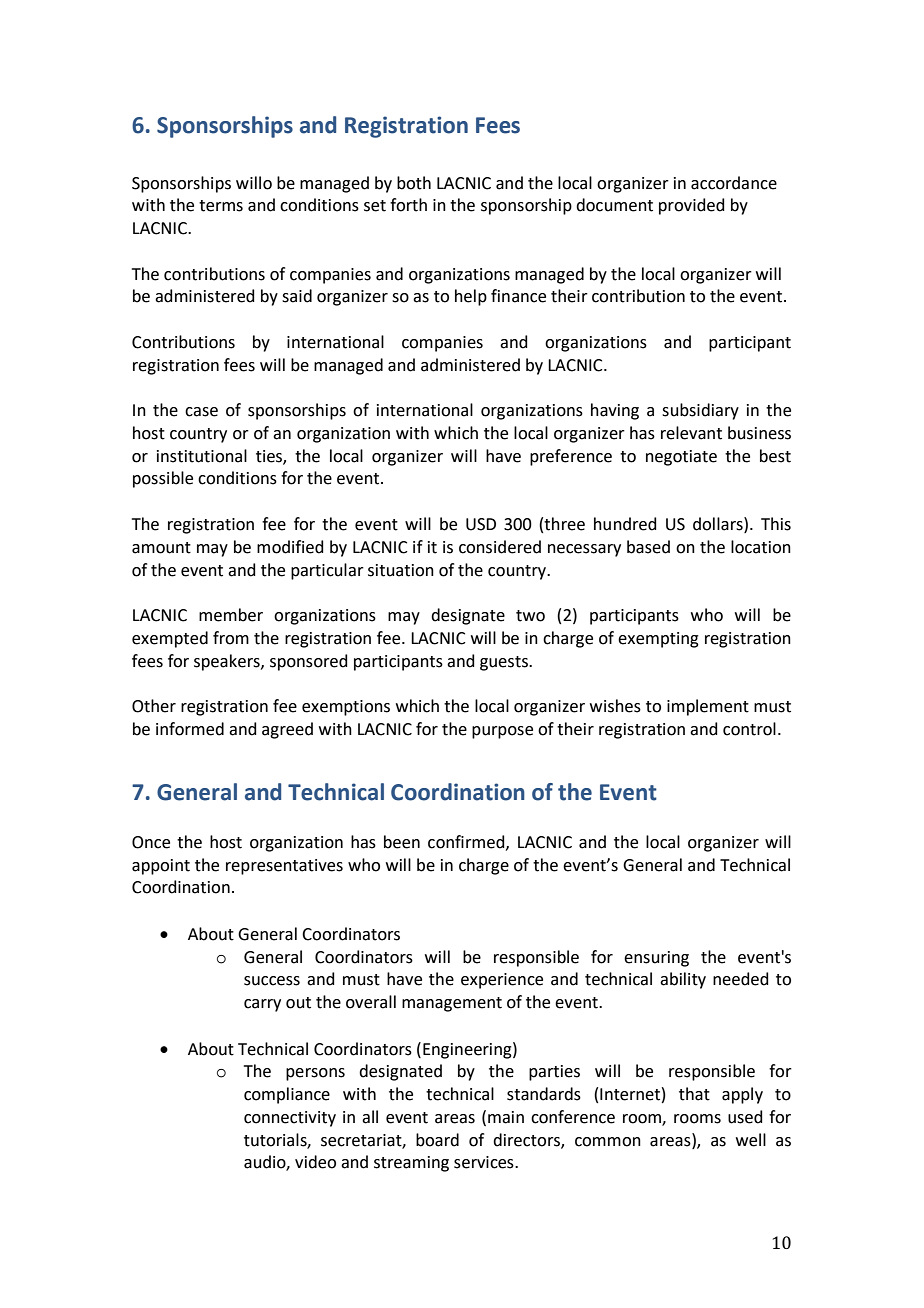 The width and height of the screenshot is (924, 1308). Describe the element at coordinates (190, 729) in the screenshot. I see `informed` at that location.
